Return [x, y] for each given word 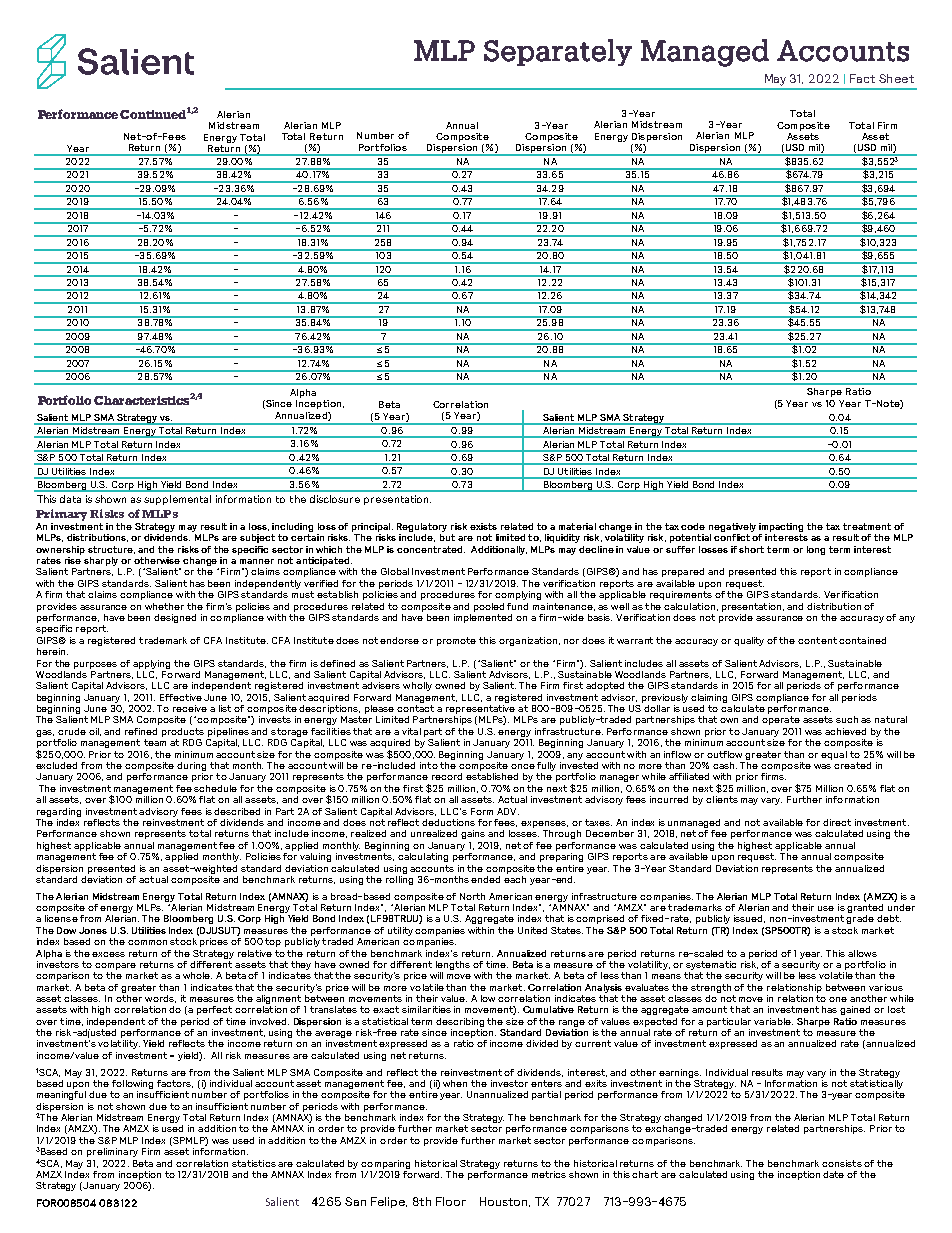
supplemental [177, 500]
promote [456, 641]
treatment [867, 526]
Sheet [896, 78]
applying [151, 664]
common [147, 942]
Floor [451, 1201]
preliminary [112, 1152]
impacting [781, 527]
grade [860, 919]
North [472, 896]
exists [483, 526]
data [70, 499]
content [817, 640]
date [833, 1174]
